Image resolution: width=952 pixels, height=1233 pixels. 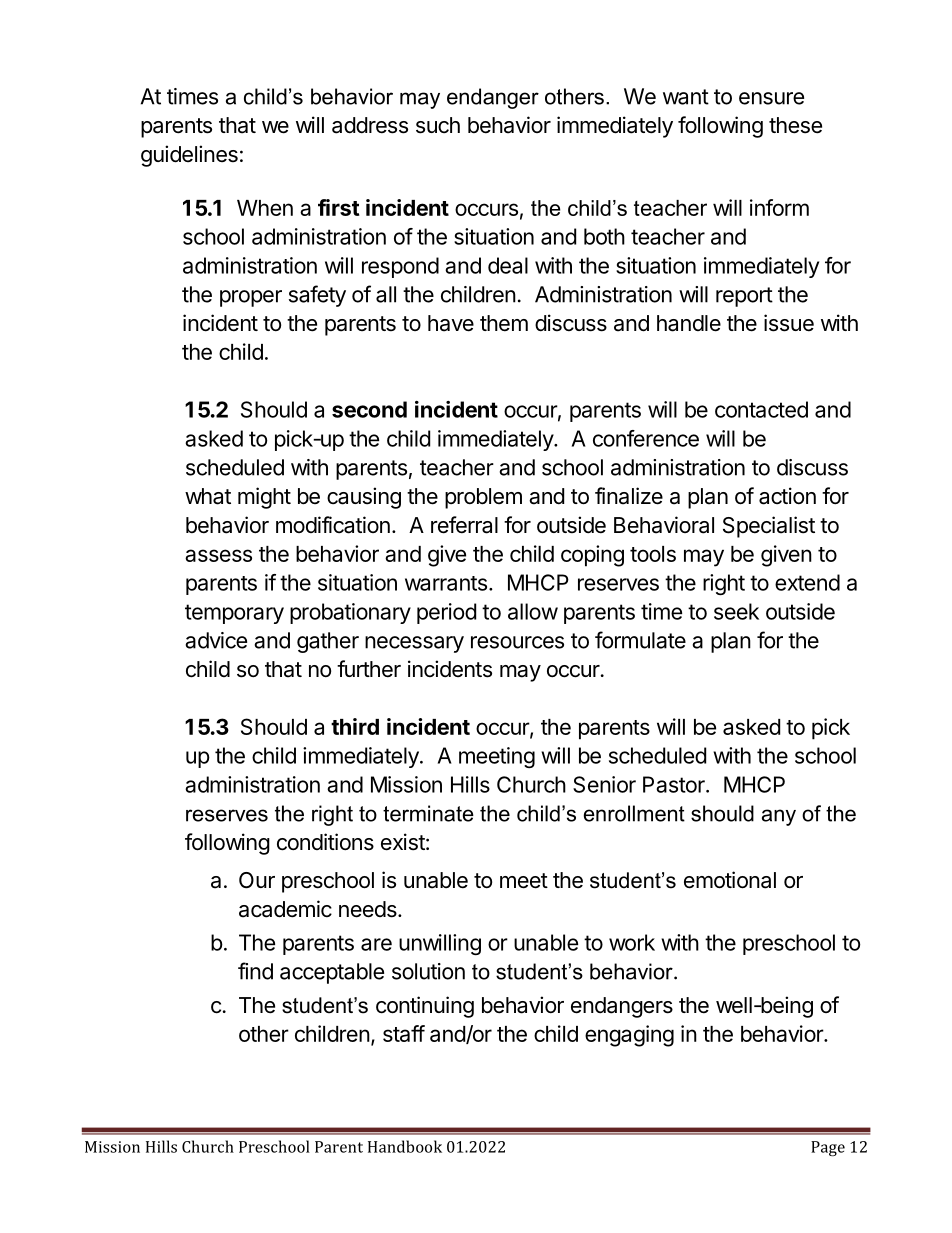 What do you see at coordinates (675, 784) in the document?
I see `Pastor` at bounding box center [675, 784].
